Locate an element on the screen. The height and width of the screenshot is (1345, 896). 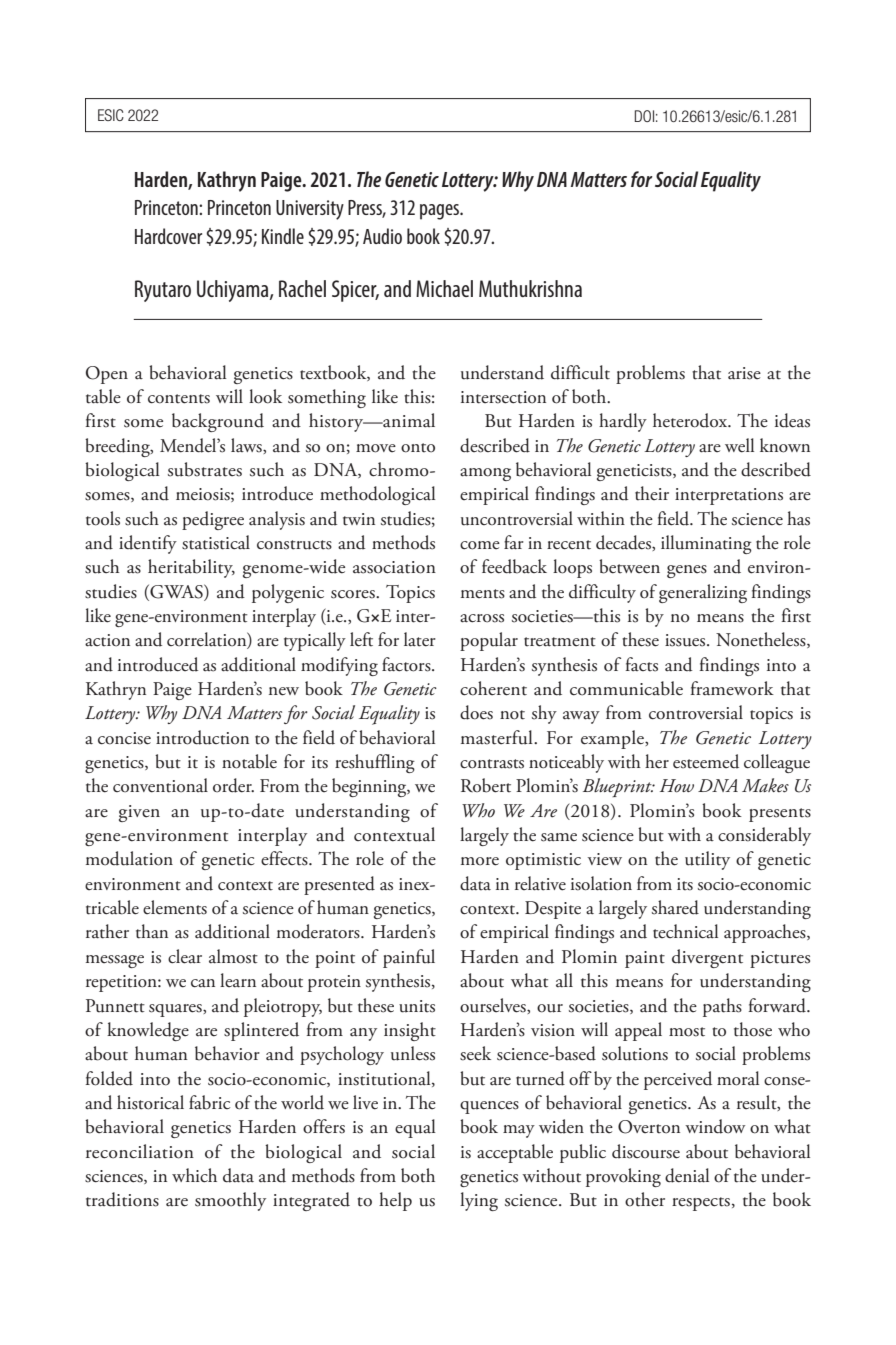
issues is located at coordinates (686, 640).
